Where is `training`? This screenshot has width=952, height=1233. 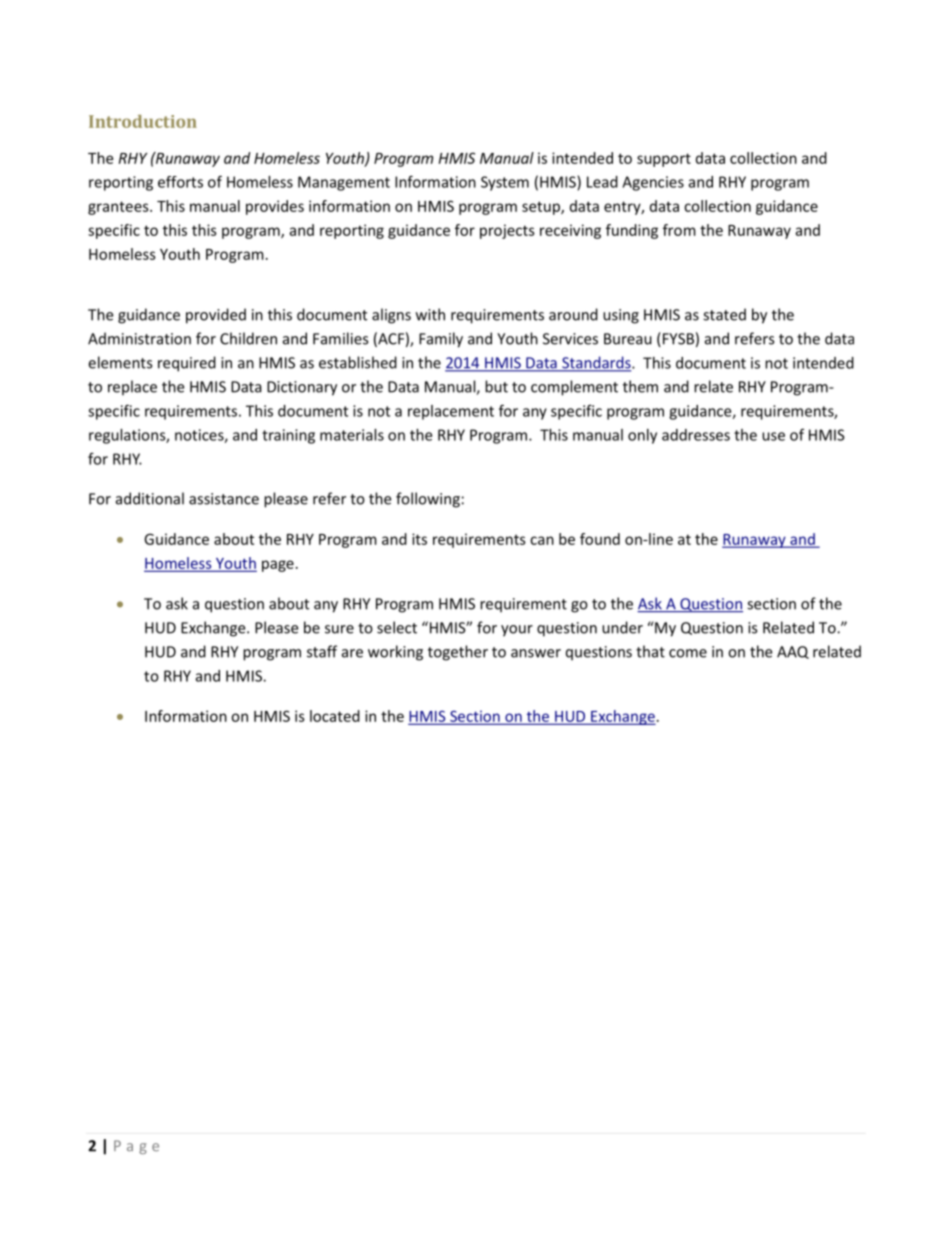
training is located at coordinates (288, 436).
